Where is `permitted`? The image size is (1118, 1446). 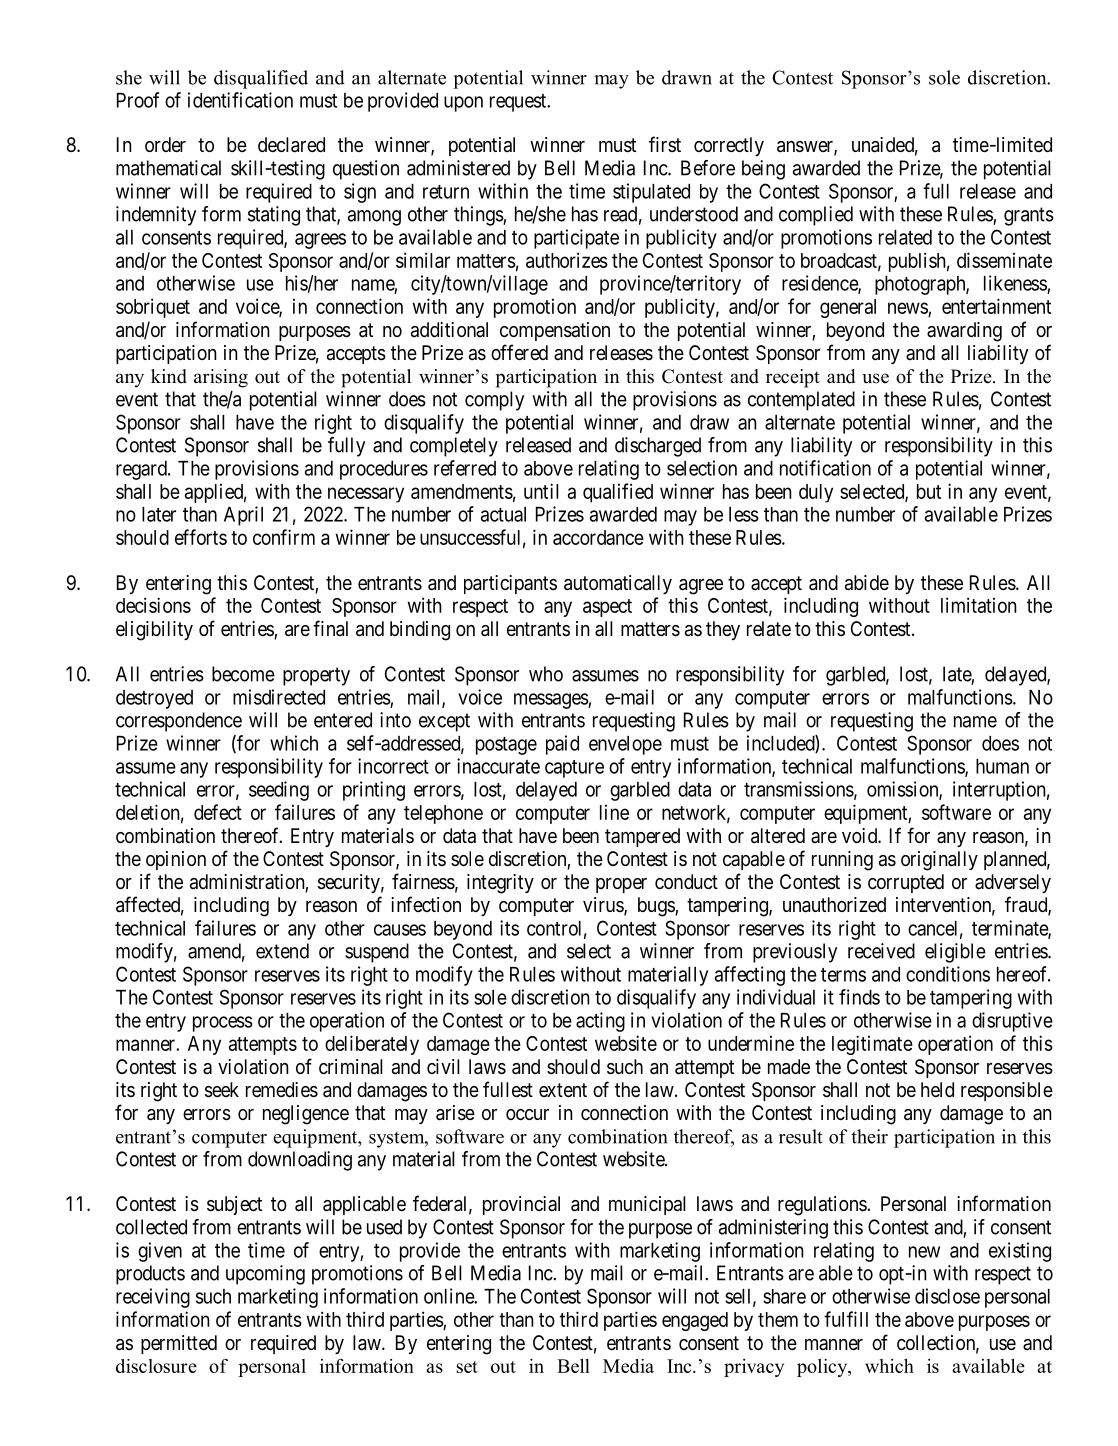
permitted is located at coordinates (179, 1344).
